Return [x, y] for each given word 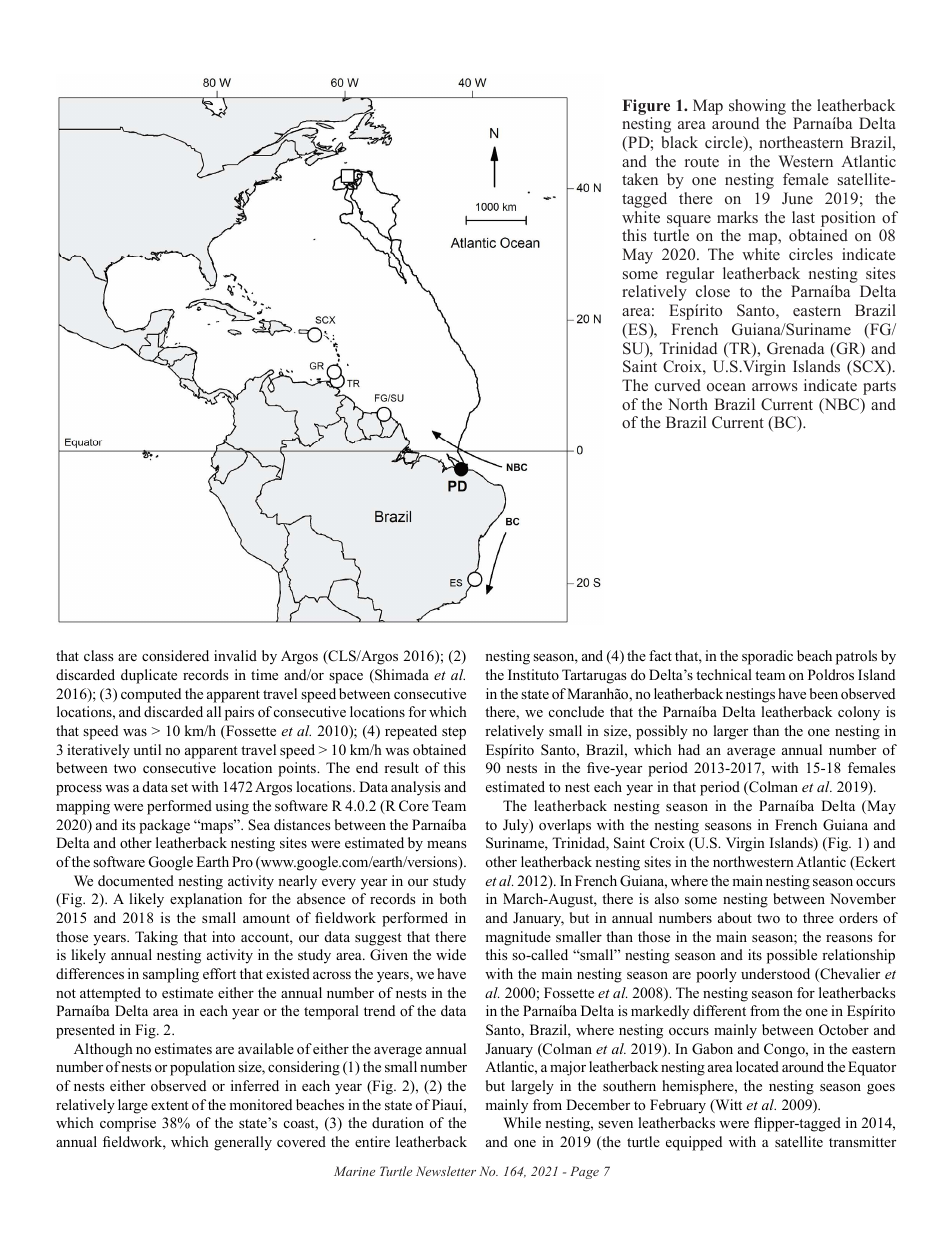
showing [757, 107]
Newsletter [446, 1171]
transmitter [862, 1141]
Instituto [533, 674]
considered [175, 655]
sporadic [767, 657]
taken [640, 179]
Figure [646, 107]
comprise [128, 1124]
